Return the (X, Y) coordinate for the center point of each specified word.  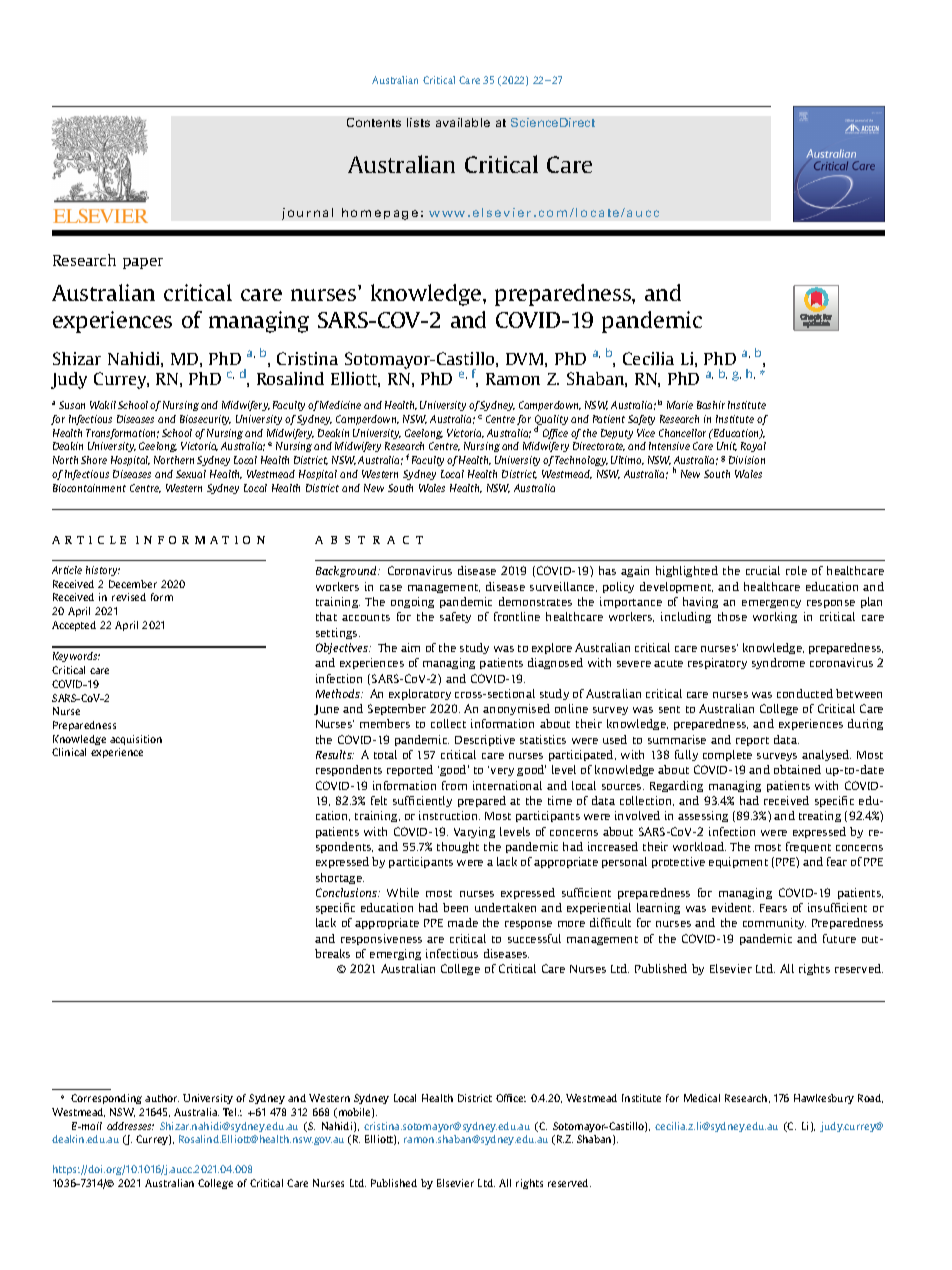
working (775, 617)
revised (129, 597)
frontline (517, 616)
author (162, 1098)
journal (307, 214)
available (463, 122)
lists (418, 122)
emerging (395, 954)
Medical (702, 1098)
